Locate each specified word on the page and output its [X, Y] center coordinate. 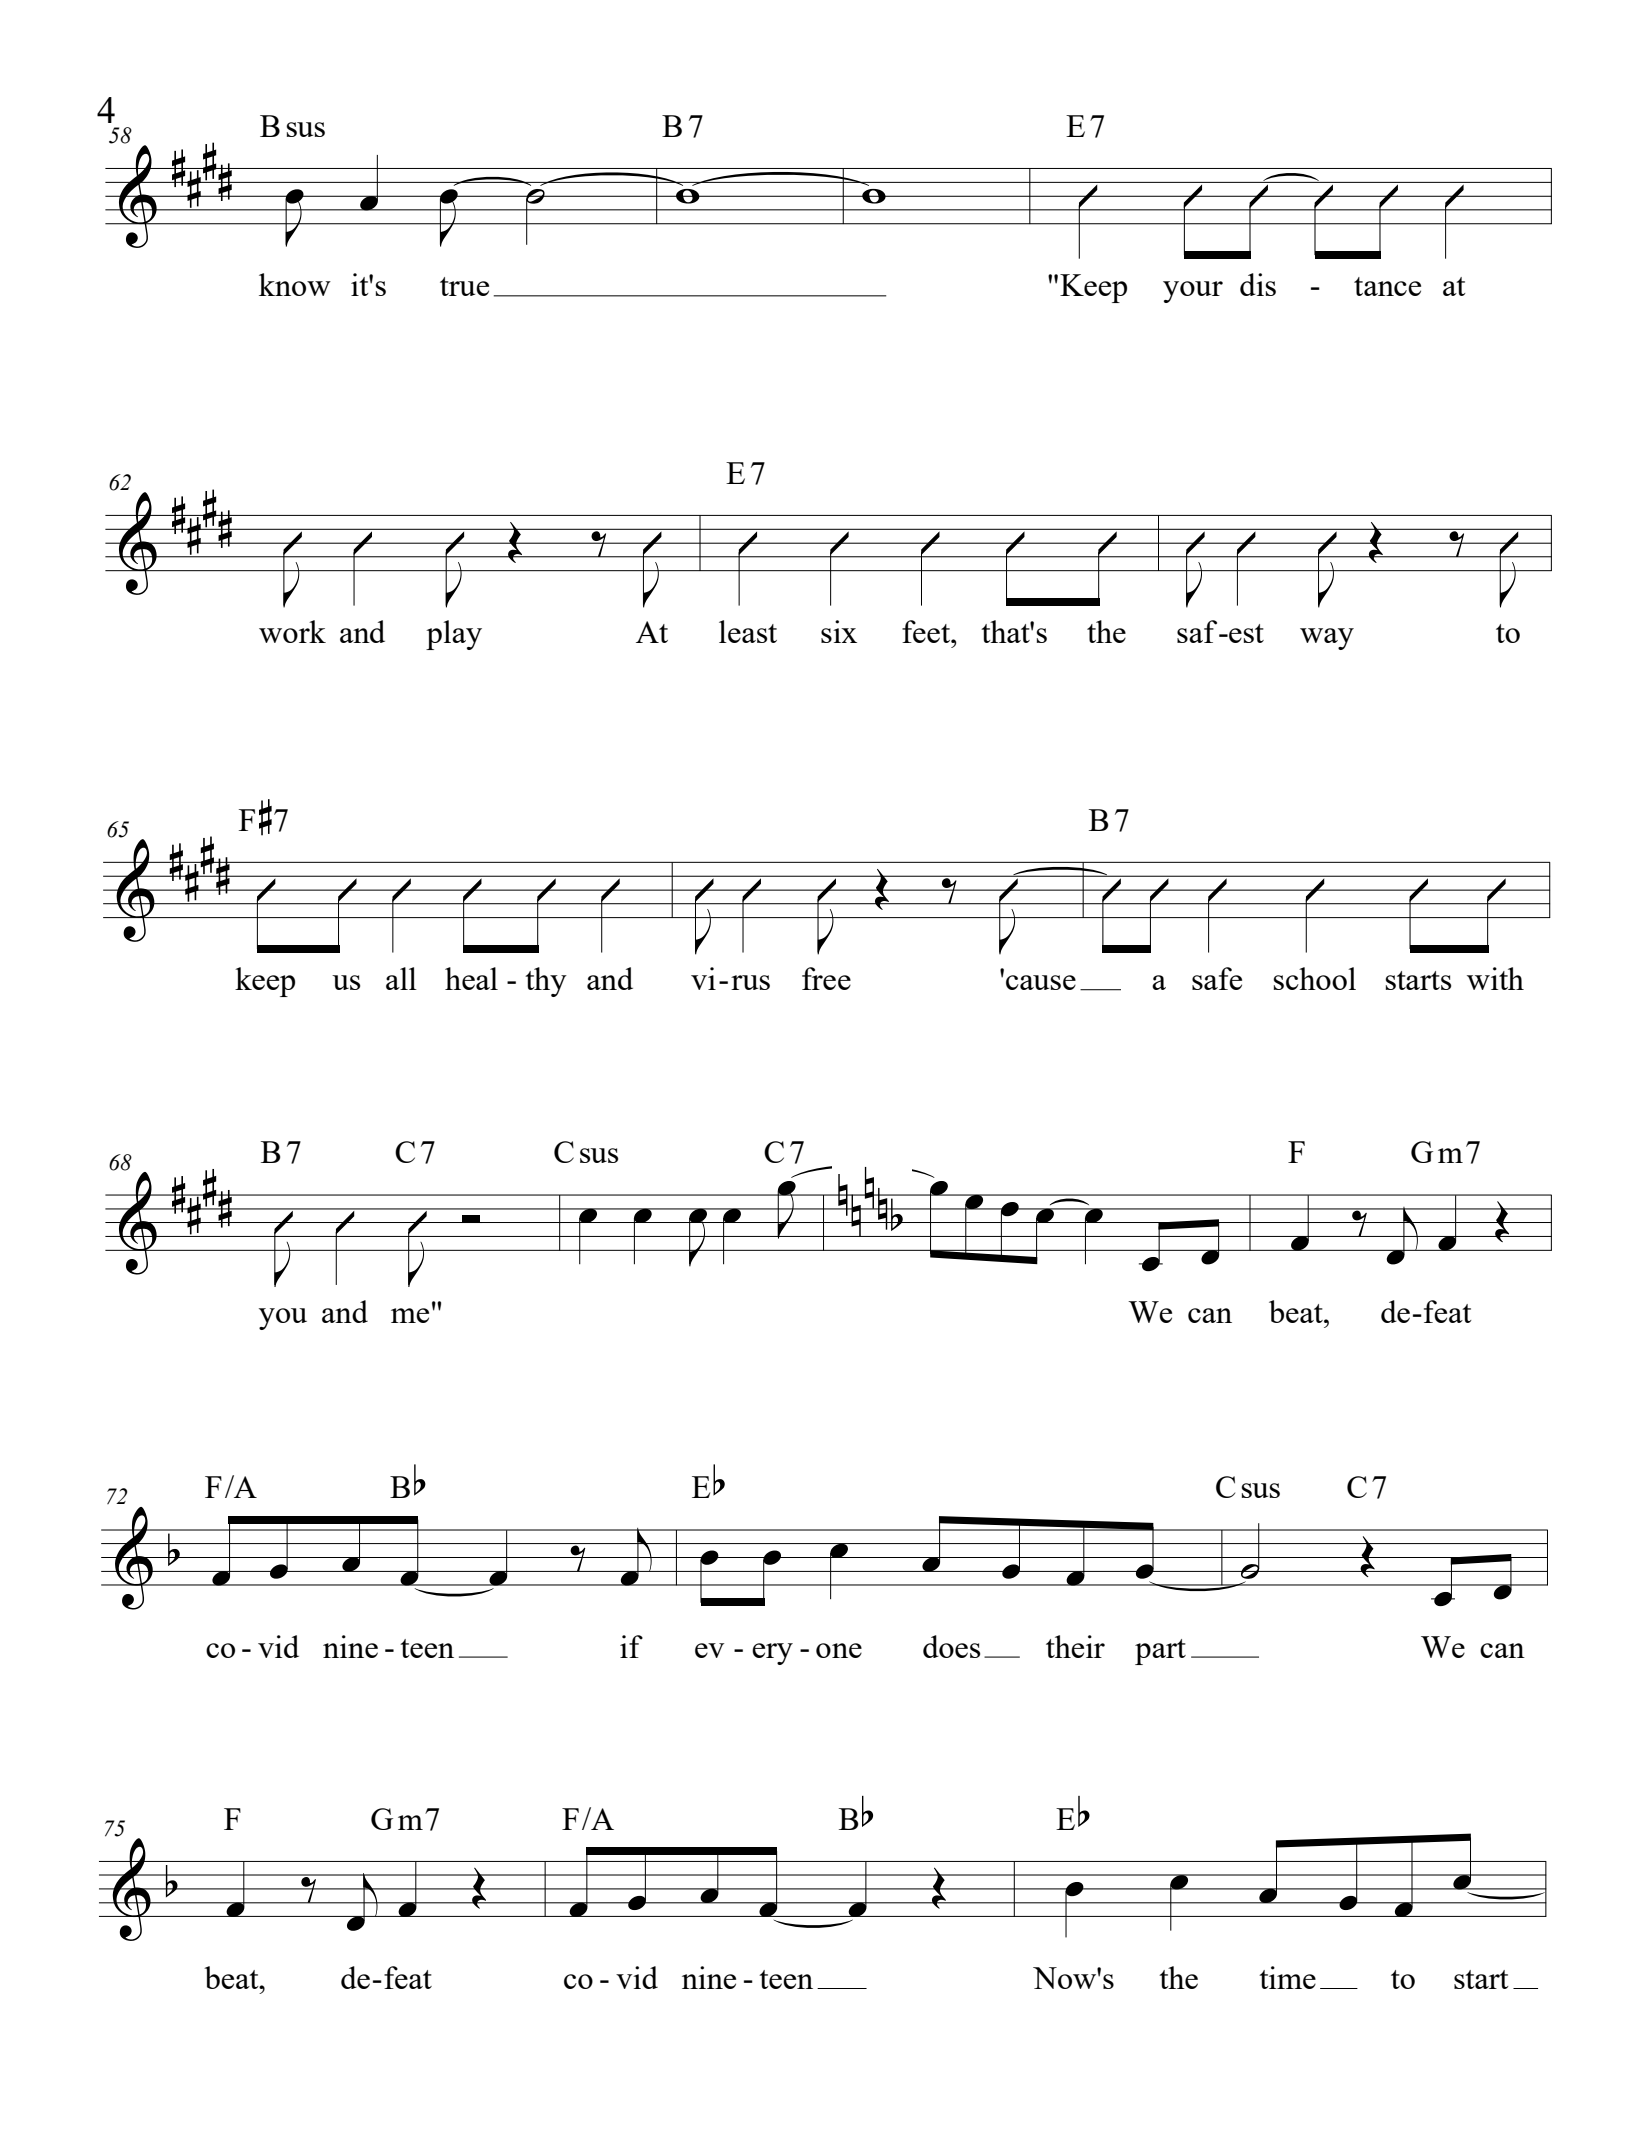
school [1314, 978]
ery [772, 1654]
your [1193, 292]
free [826, 978]
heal [471, 978]
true [464, 286]
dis [1258, 284]
